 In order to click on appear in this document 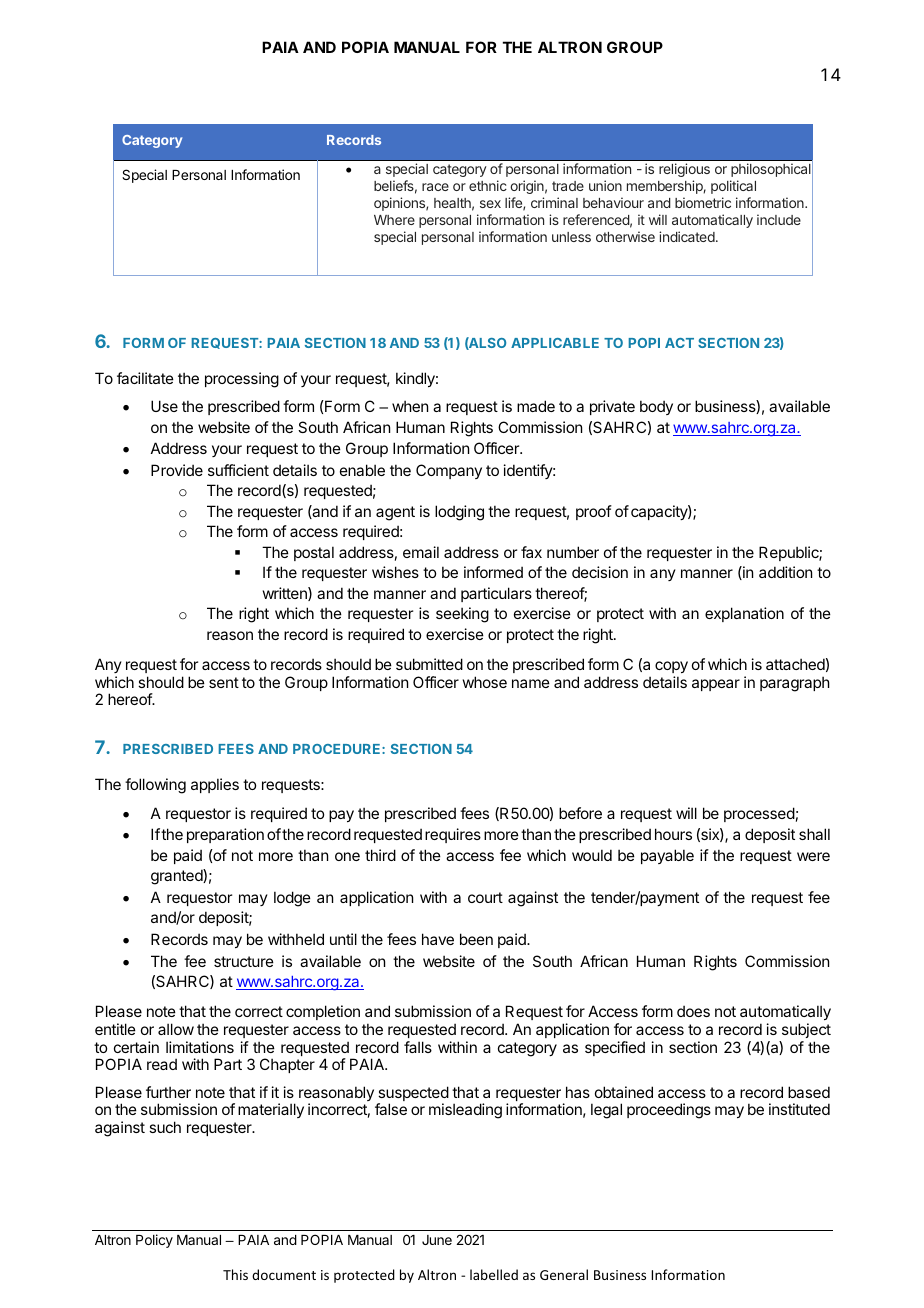, I will do `click(716, 685)`.
